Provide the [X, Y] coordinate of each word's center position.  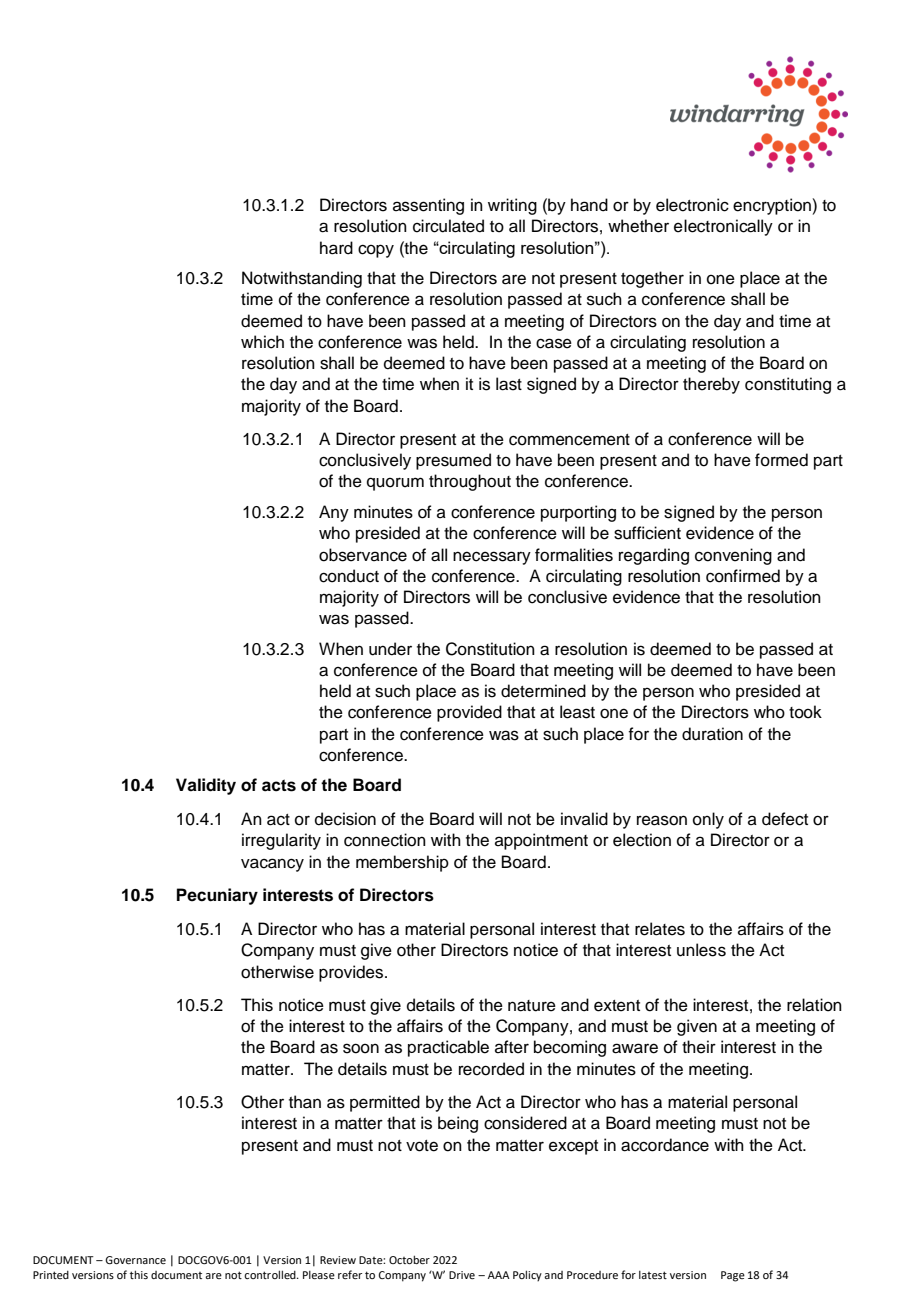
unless [701, 950]
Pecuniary [217, 896]
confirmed [743, 576]
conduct [349, 576]
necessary [492, 558]
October [409, 1259]
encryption [773, 206]
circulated [448, 226]
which [262, 342]
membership [402, 863]
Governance [135, 1260]
